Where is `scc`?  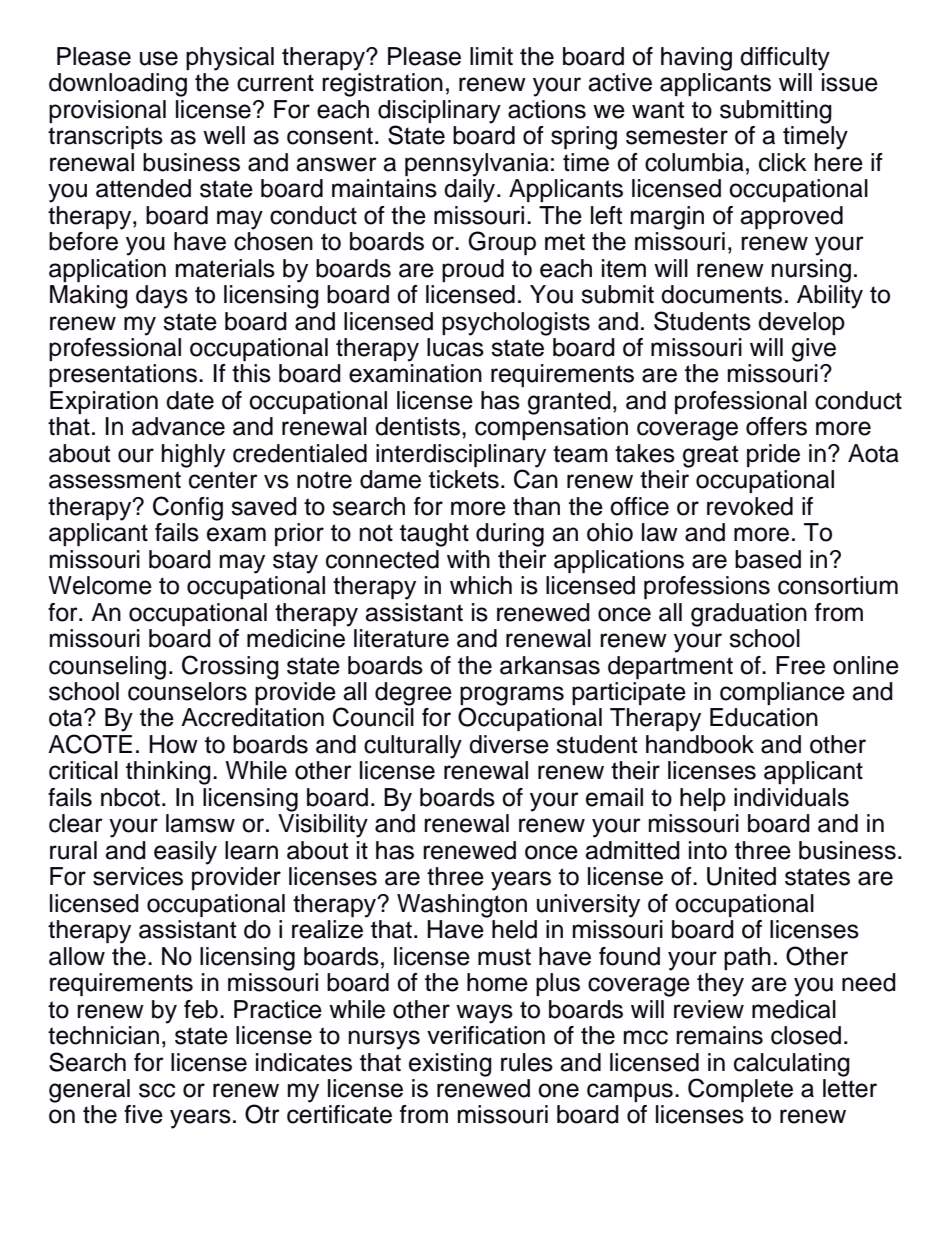
scc is located at coordinates (157, 1090).
